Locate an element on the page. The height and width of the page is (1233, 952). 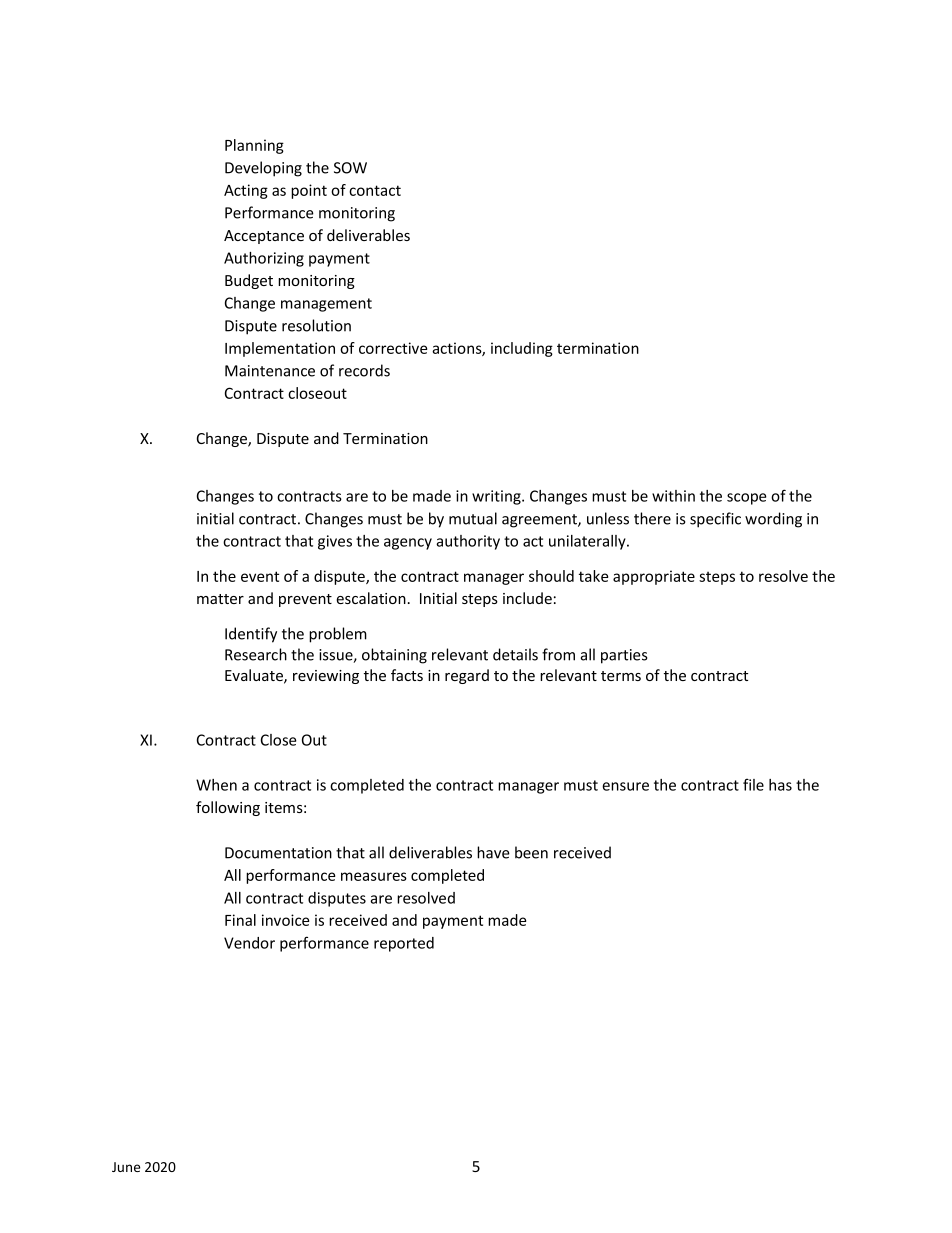
including is located at coordinates (522, 349).
